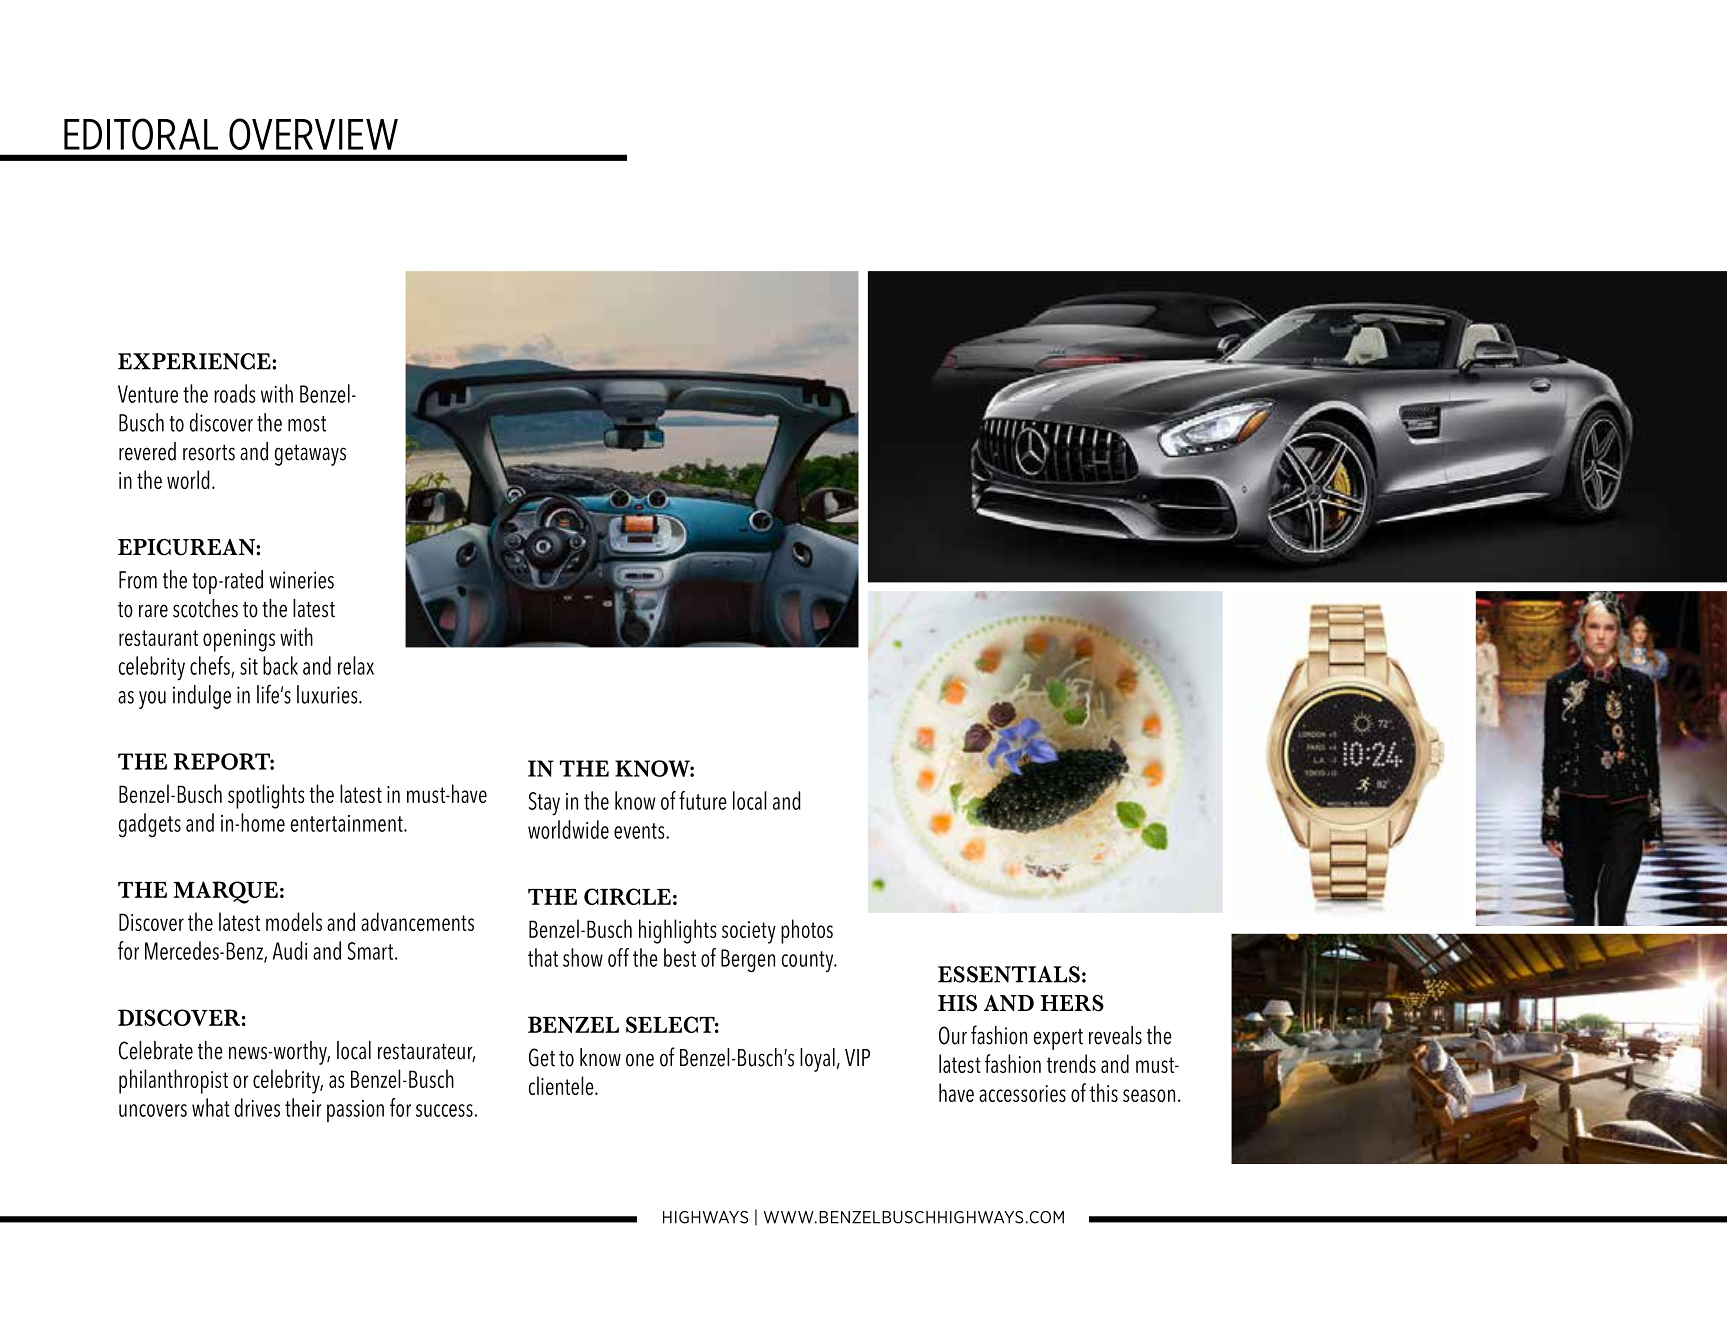  I want to click on relax, so click(356, 665).
